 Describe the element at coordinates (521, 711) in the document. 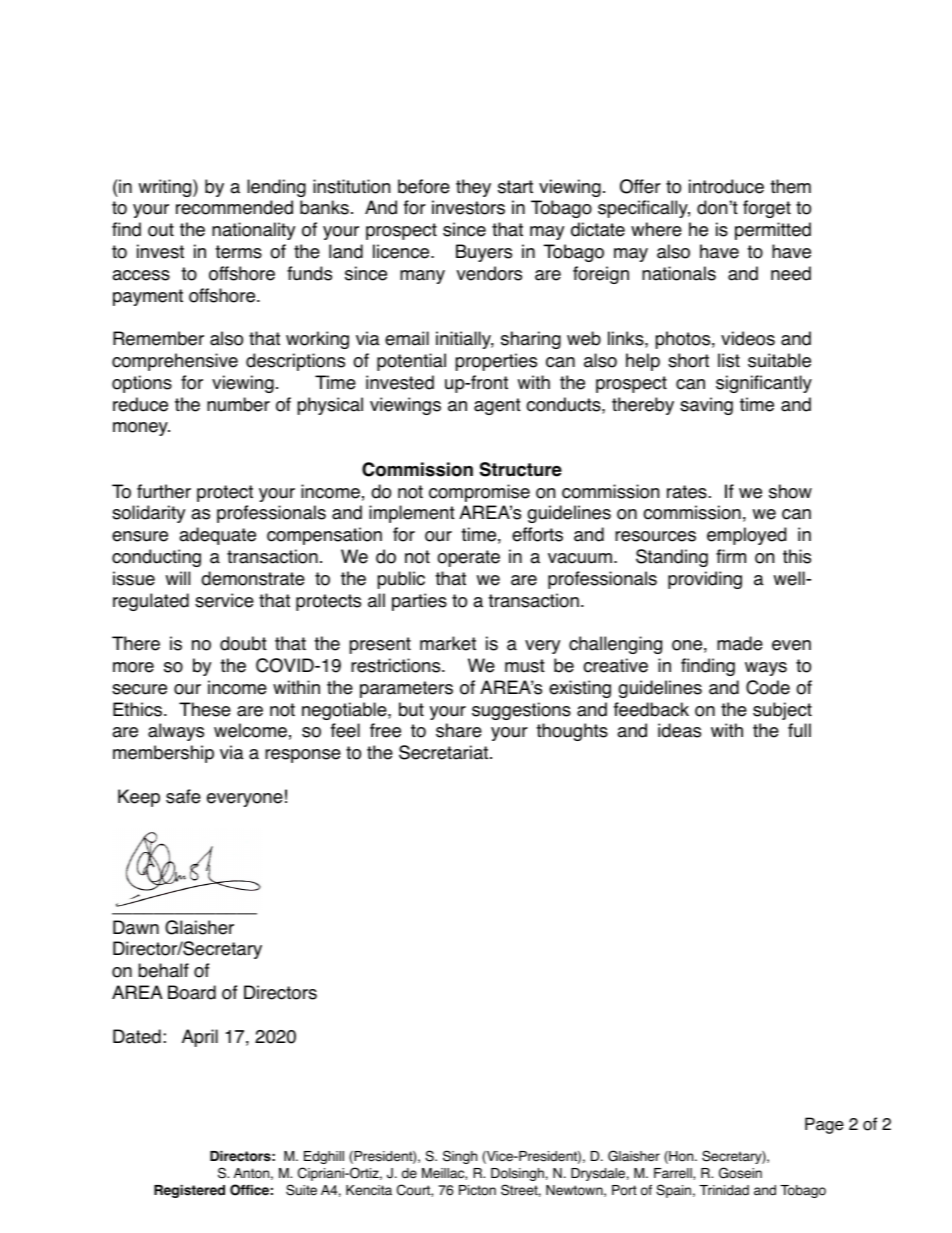

I see `suggestions` at that location.
